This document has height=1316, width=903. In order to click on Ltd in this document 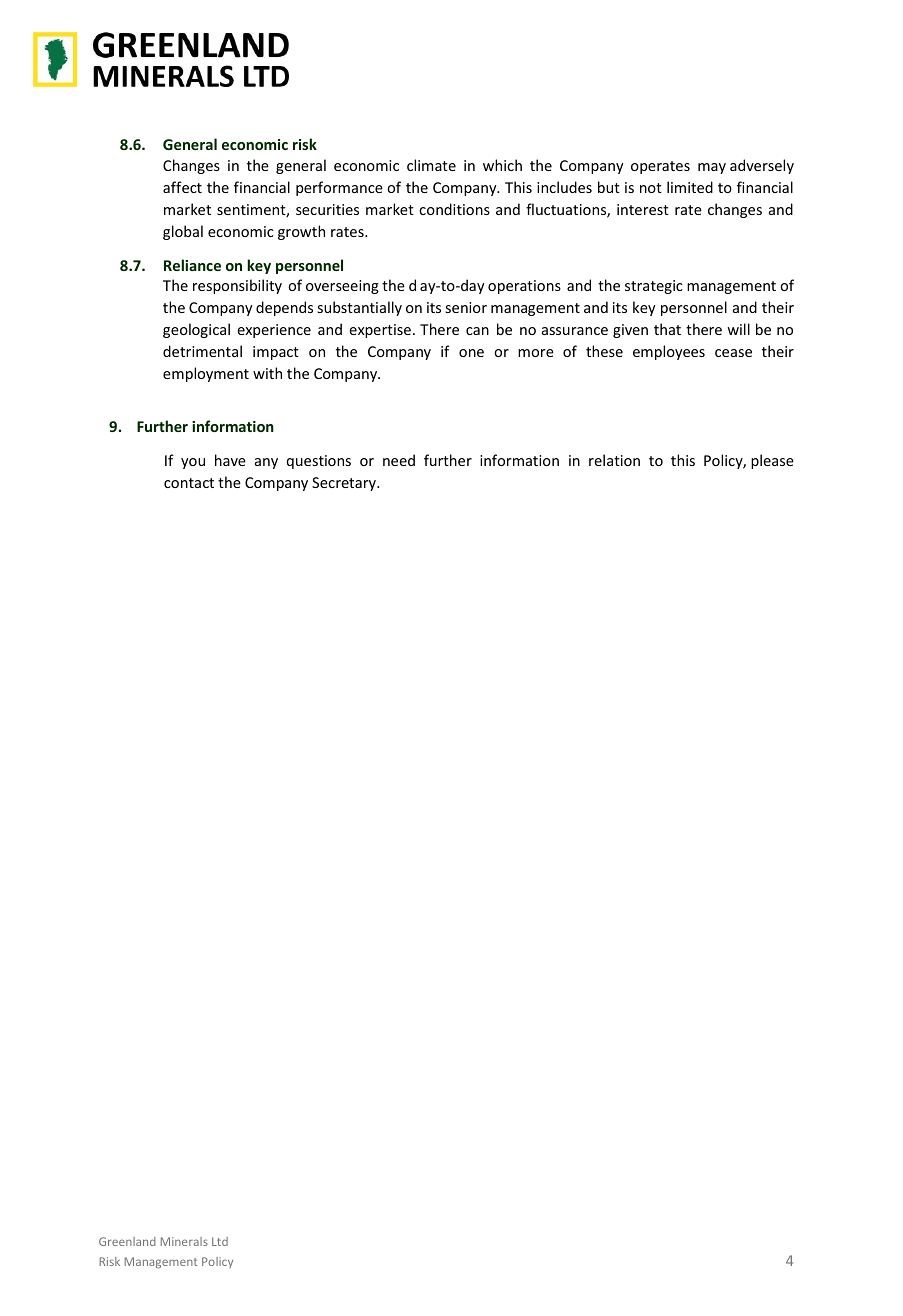, I will do `click(220, 1241)`.
